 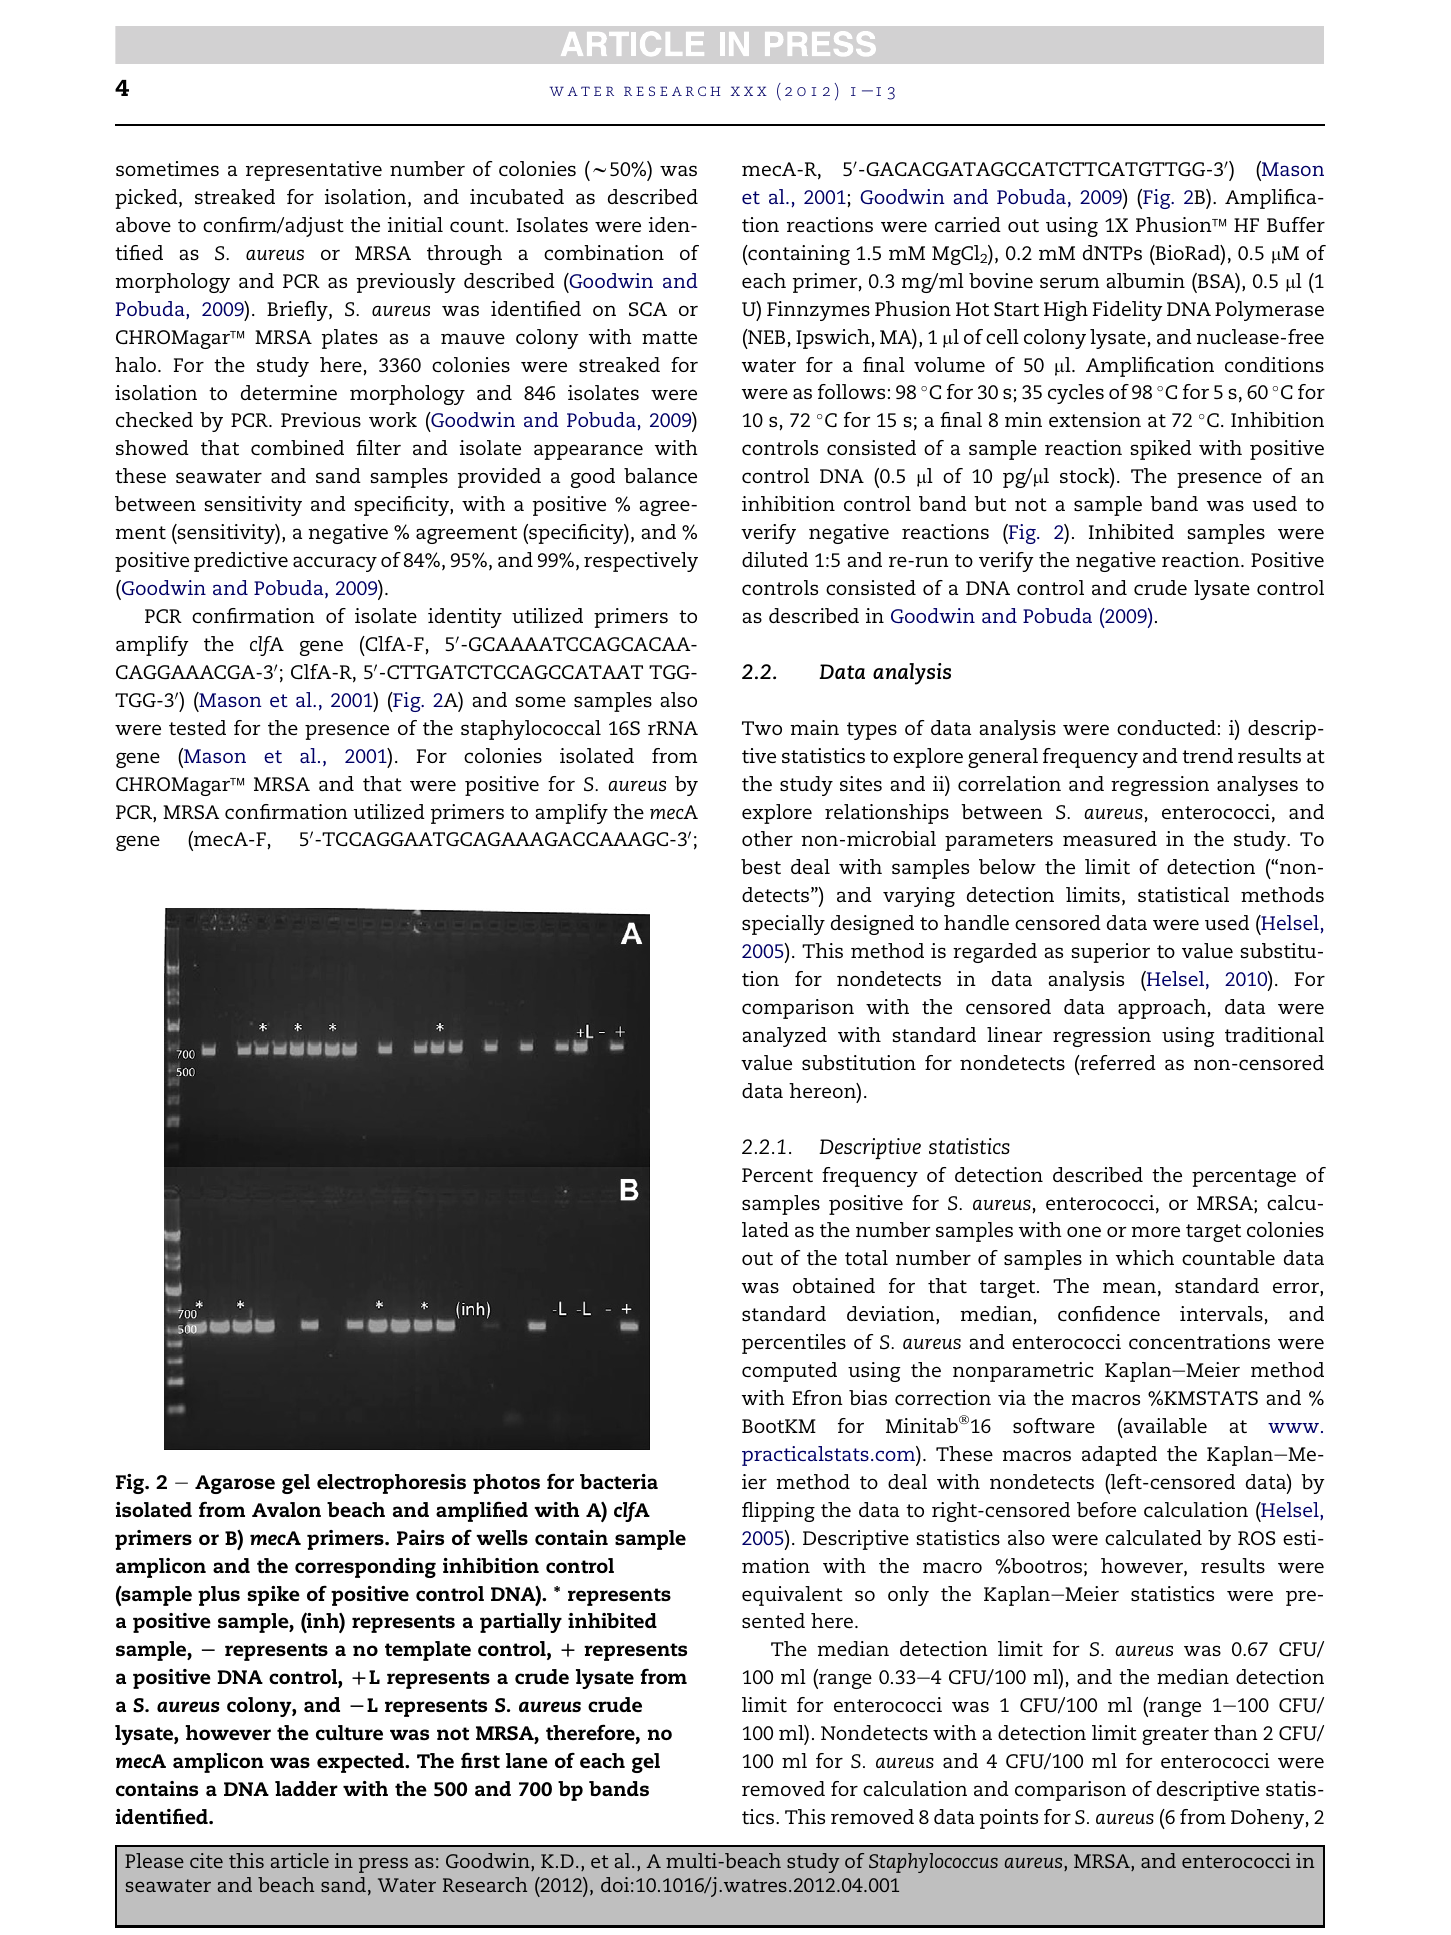 What do you see at coordinates (1106, 1509) in the screenshot?
I see `before` at bounding box center [1106, 1509].
